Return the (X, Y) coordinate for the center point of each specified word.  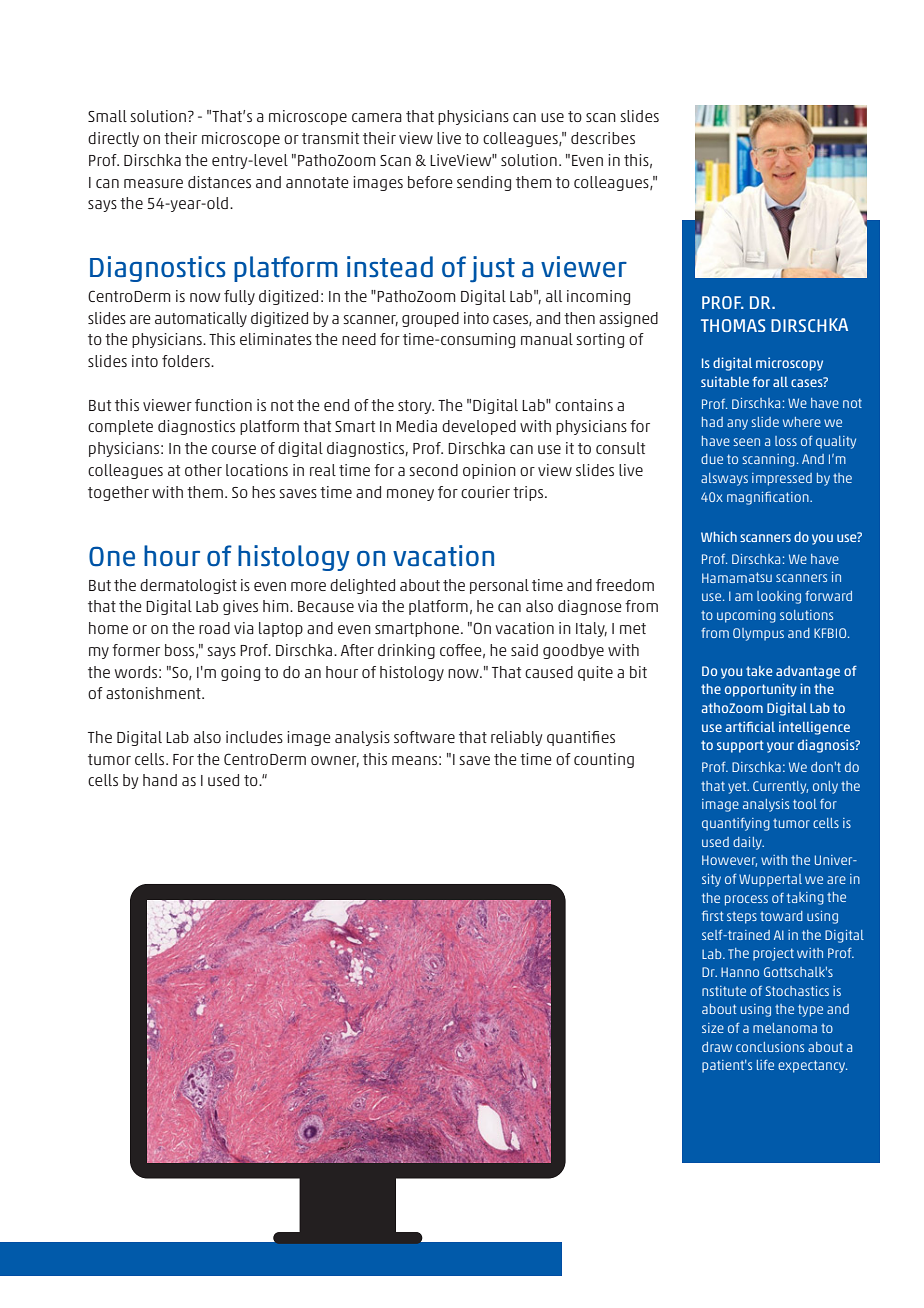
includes (254, 737)
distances (219, 182)
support (740, 746)
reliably (517, 738)
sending (484, 183)
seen (747, 442)
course (234, 449)
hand (160, 780)
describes (603, 138)
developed (479, 427)
